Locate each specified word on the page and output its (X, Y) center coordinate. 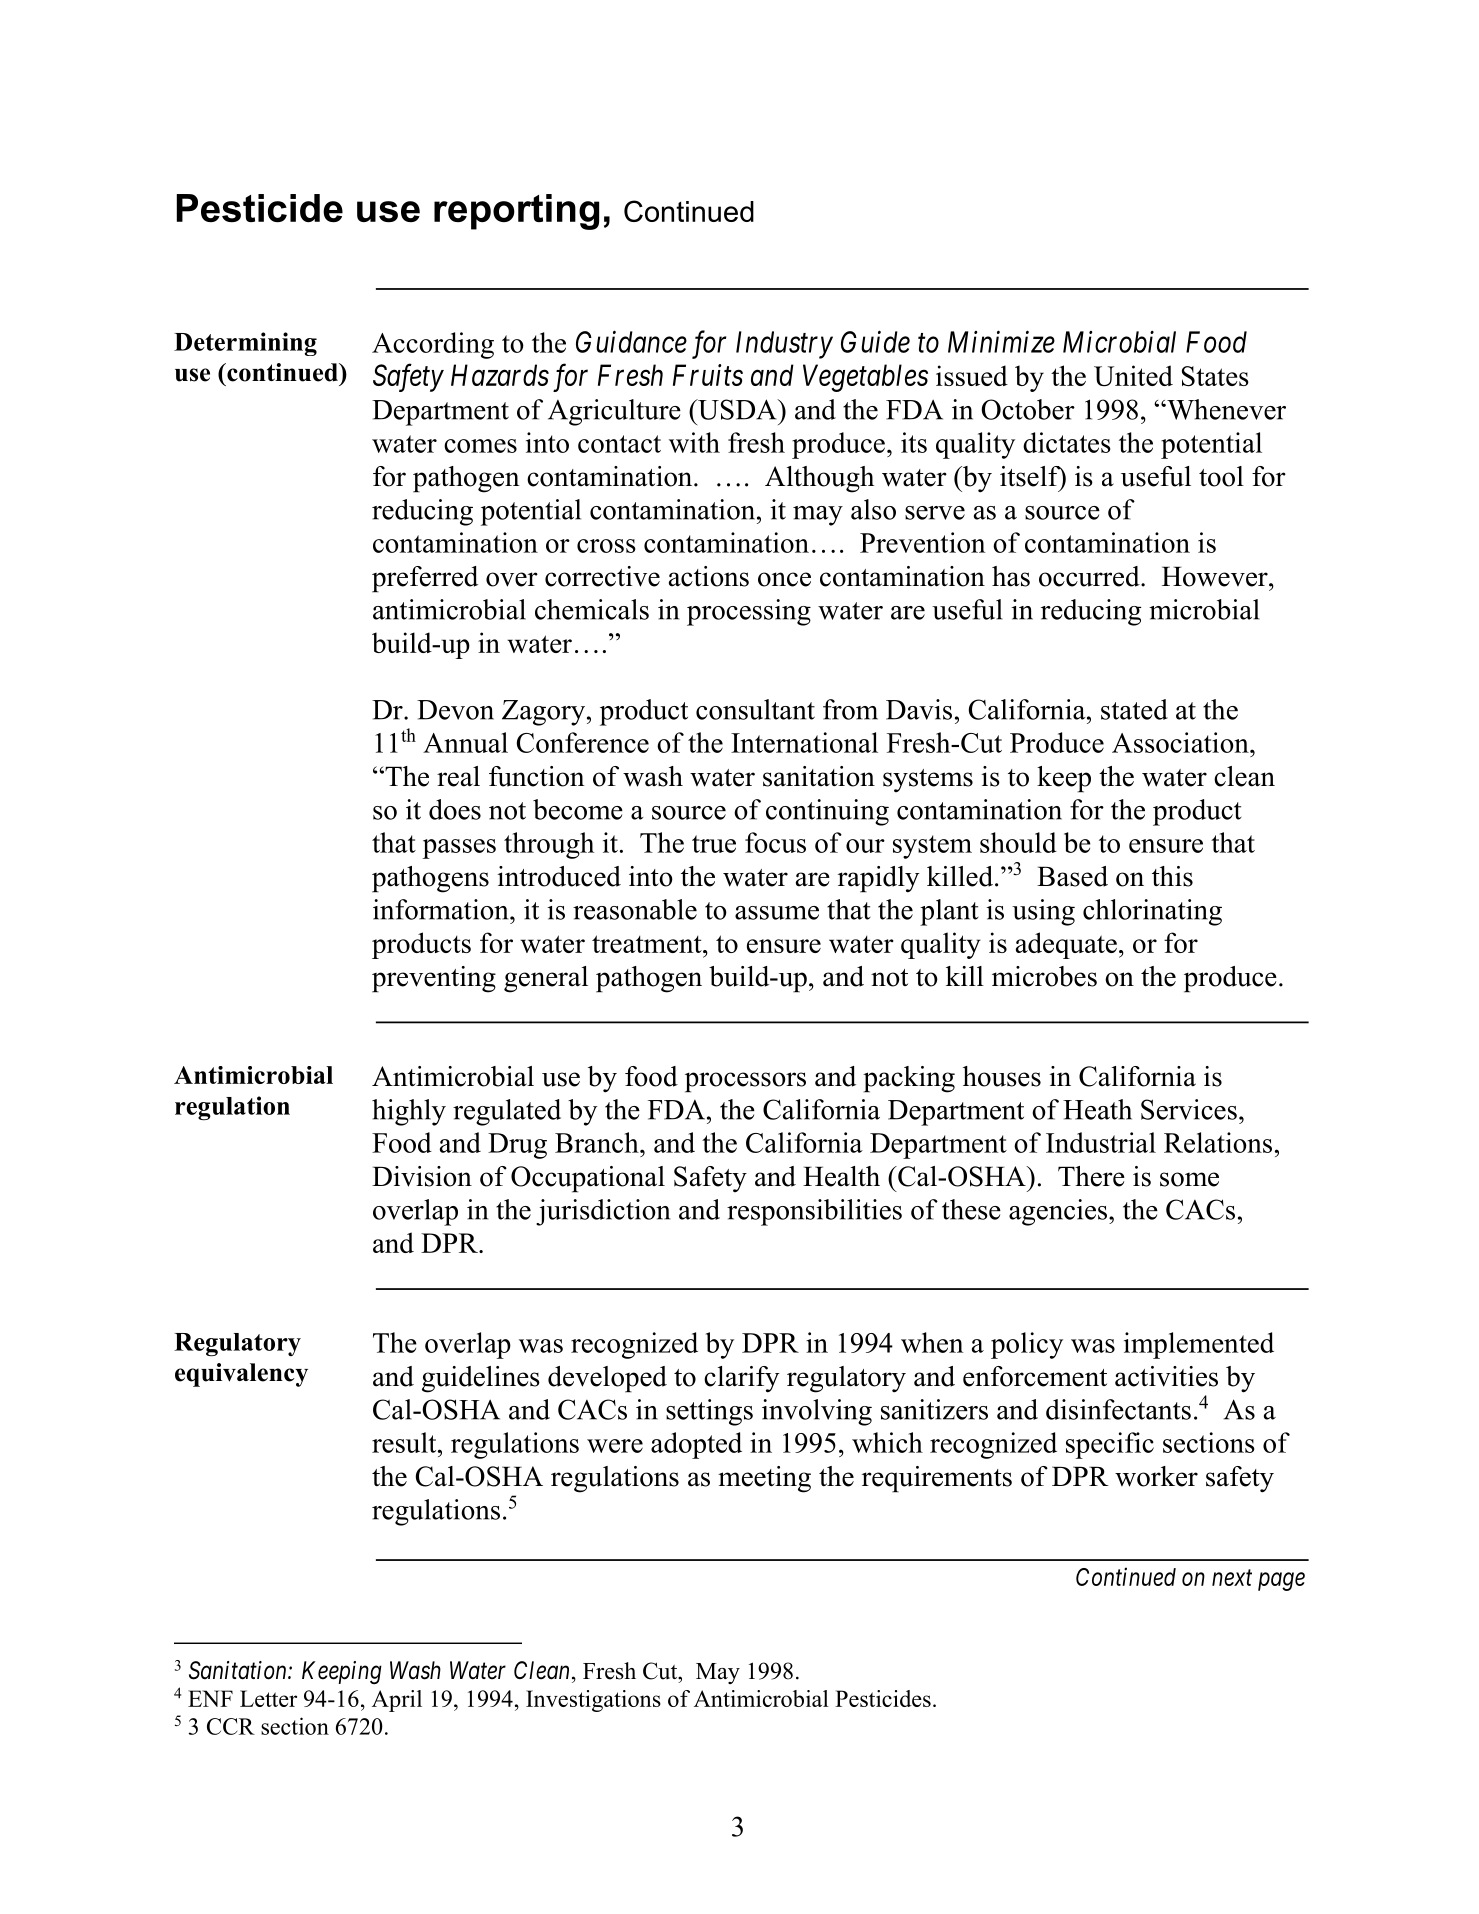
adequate (1066, 945)
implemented (1199, 1345)
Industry (784, 345)
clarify (741, 1379)
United (1133, 375)
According (433, 345)
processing (749, 612)
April (397, 1701)
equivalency (241, 1375)
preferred (425, 579)
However (1216, 576)
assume (777, 913)
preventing (434, 979)
